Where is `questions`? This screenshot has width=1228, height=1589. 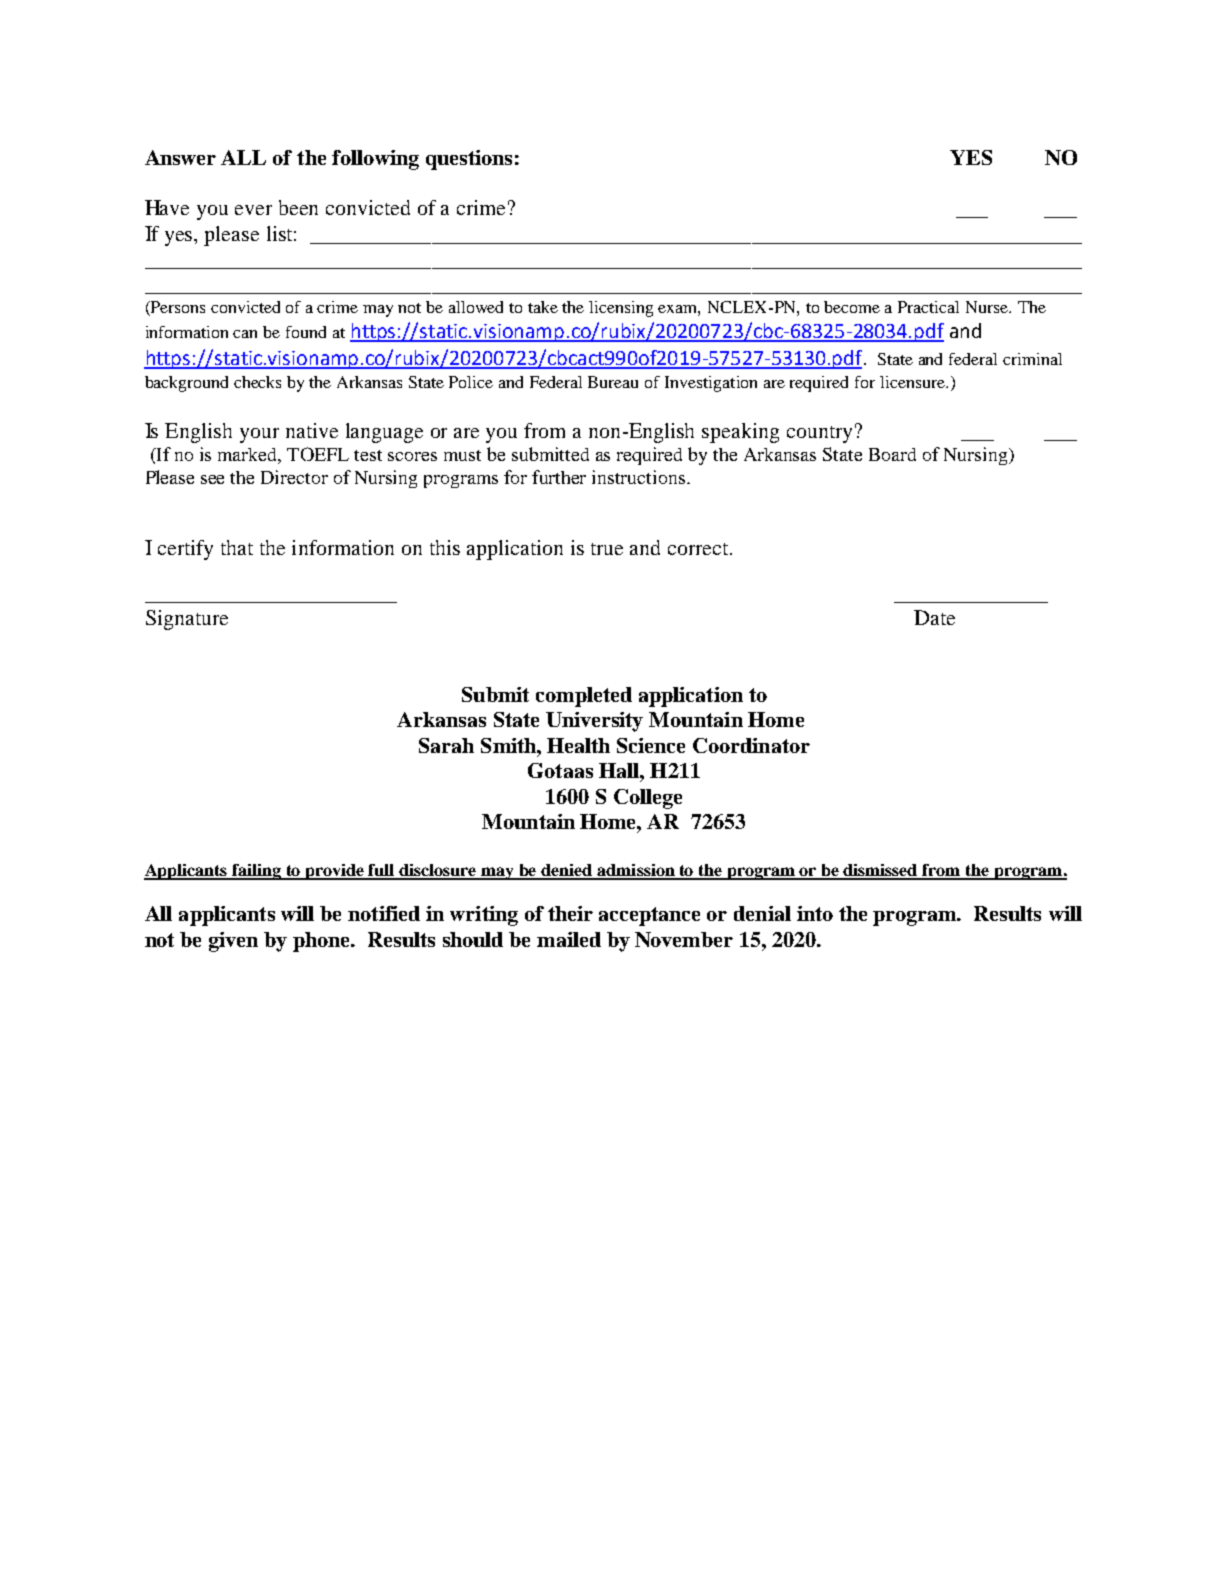
questions is located at coordinates (469, 160).
